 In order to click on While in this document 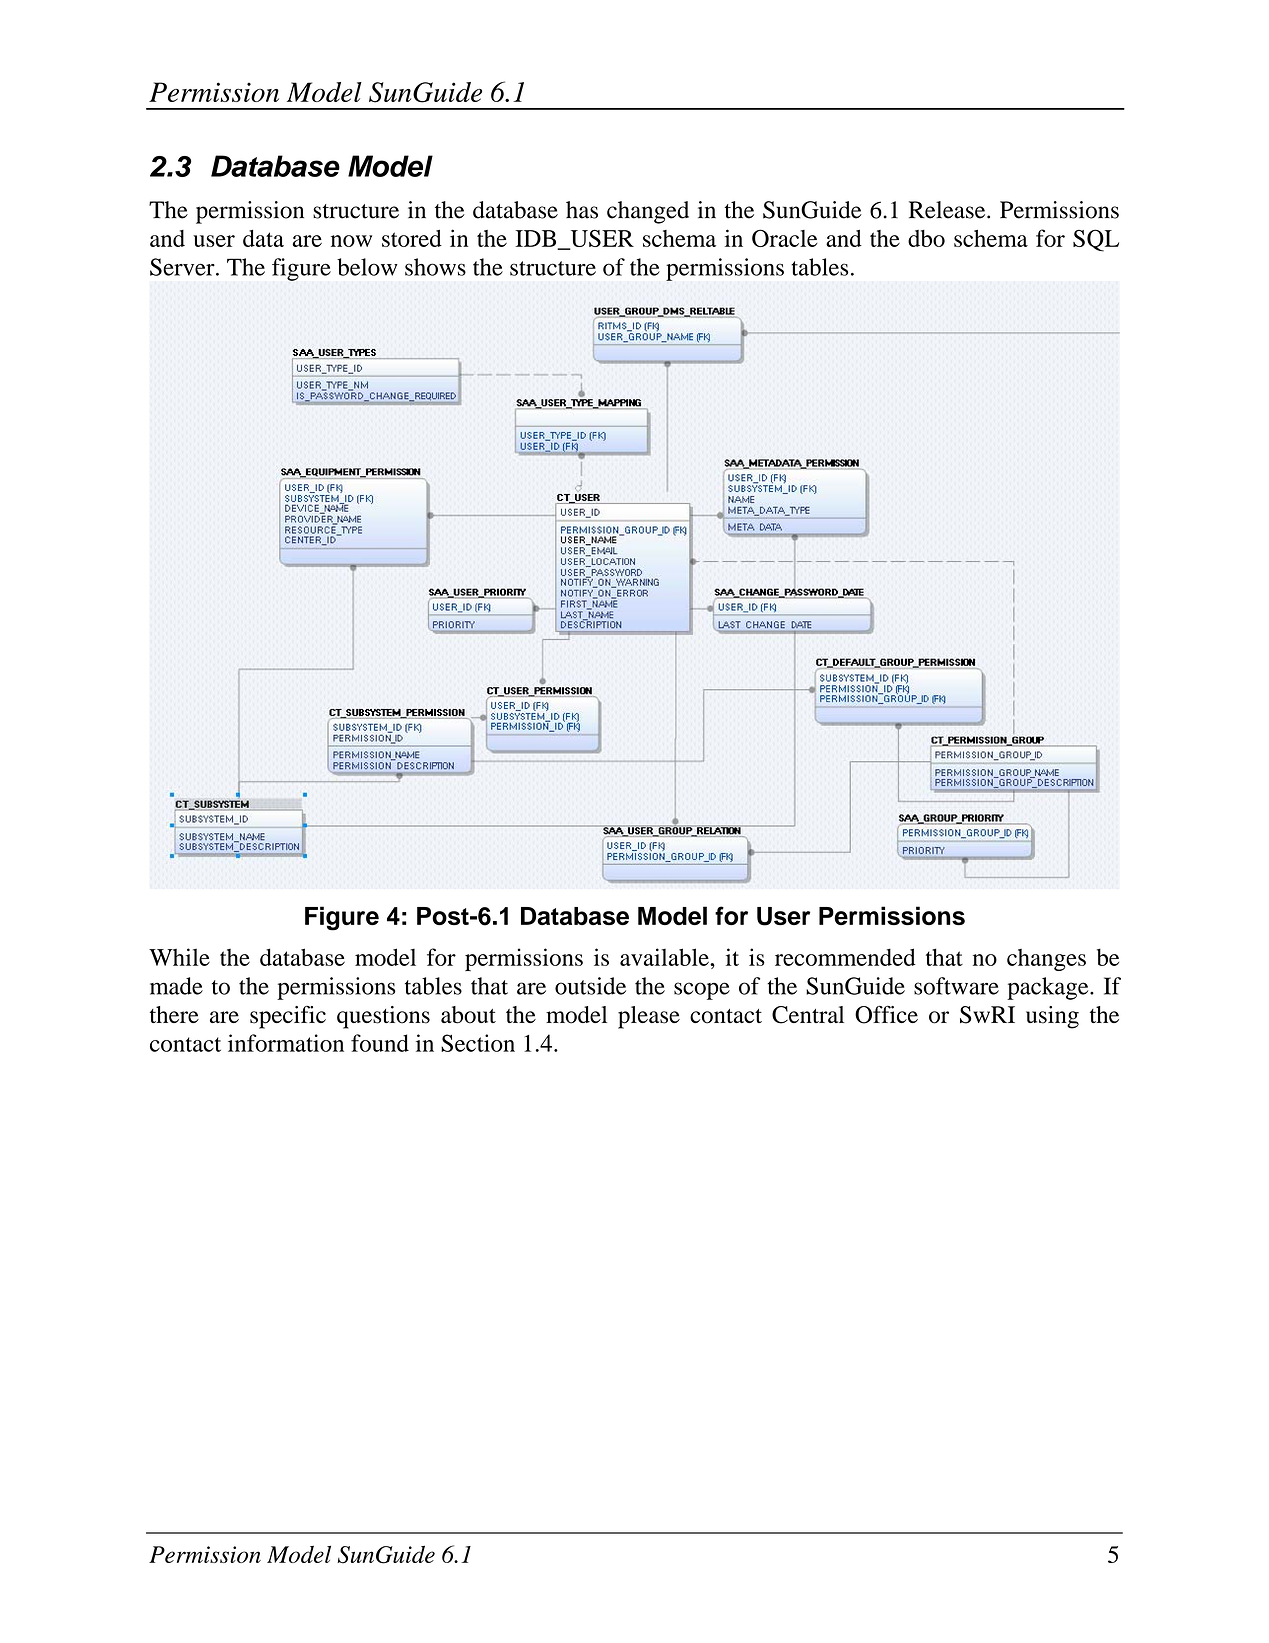, I will do `click(179, 957)`.
